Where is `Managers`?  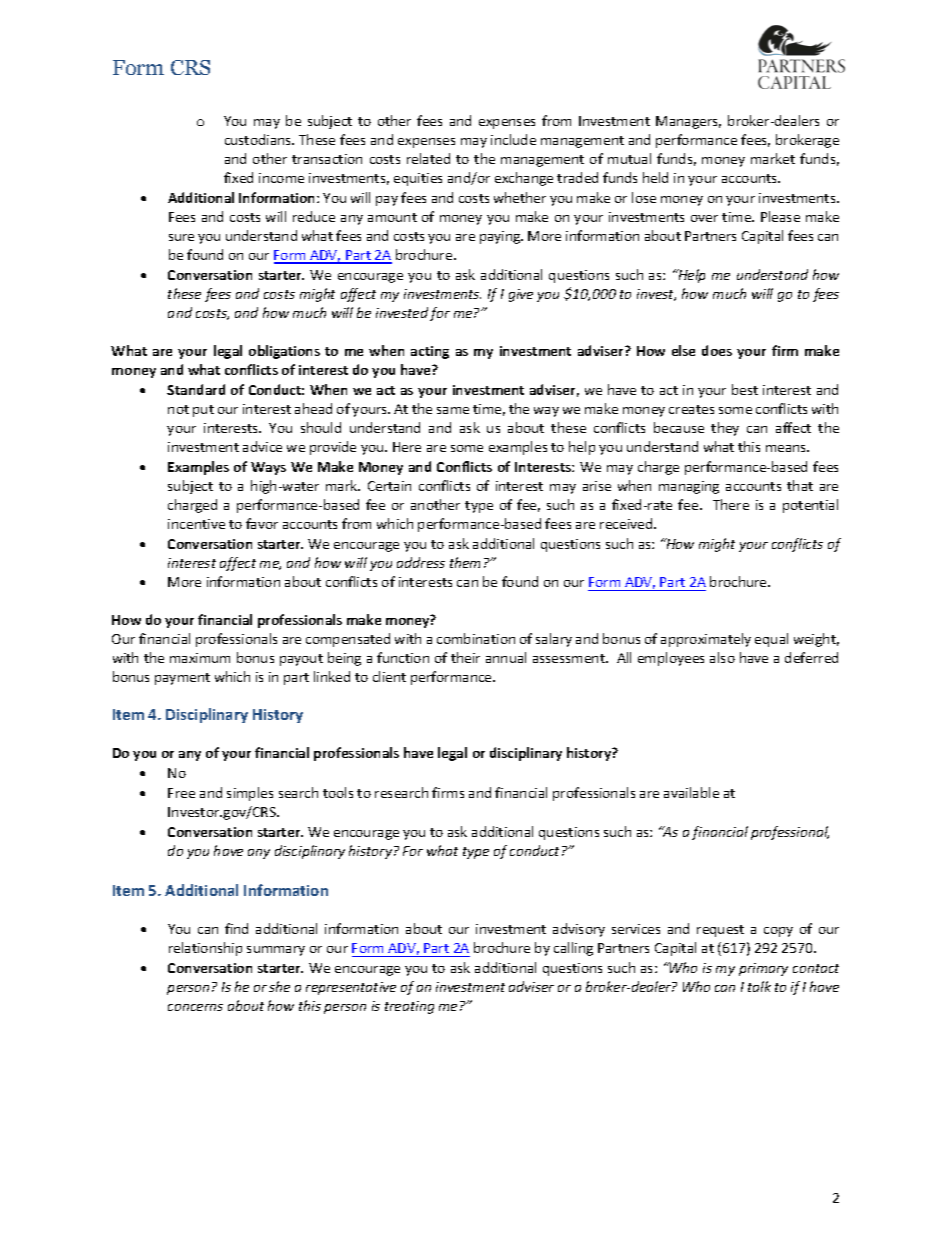 Managers is located at coordinates (688, 122).
